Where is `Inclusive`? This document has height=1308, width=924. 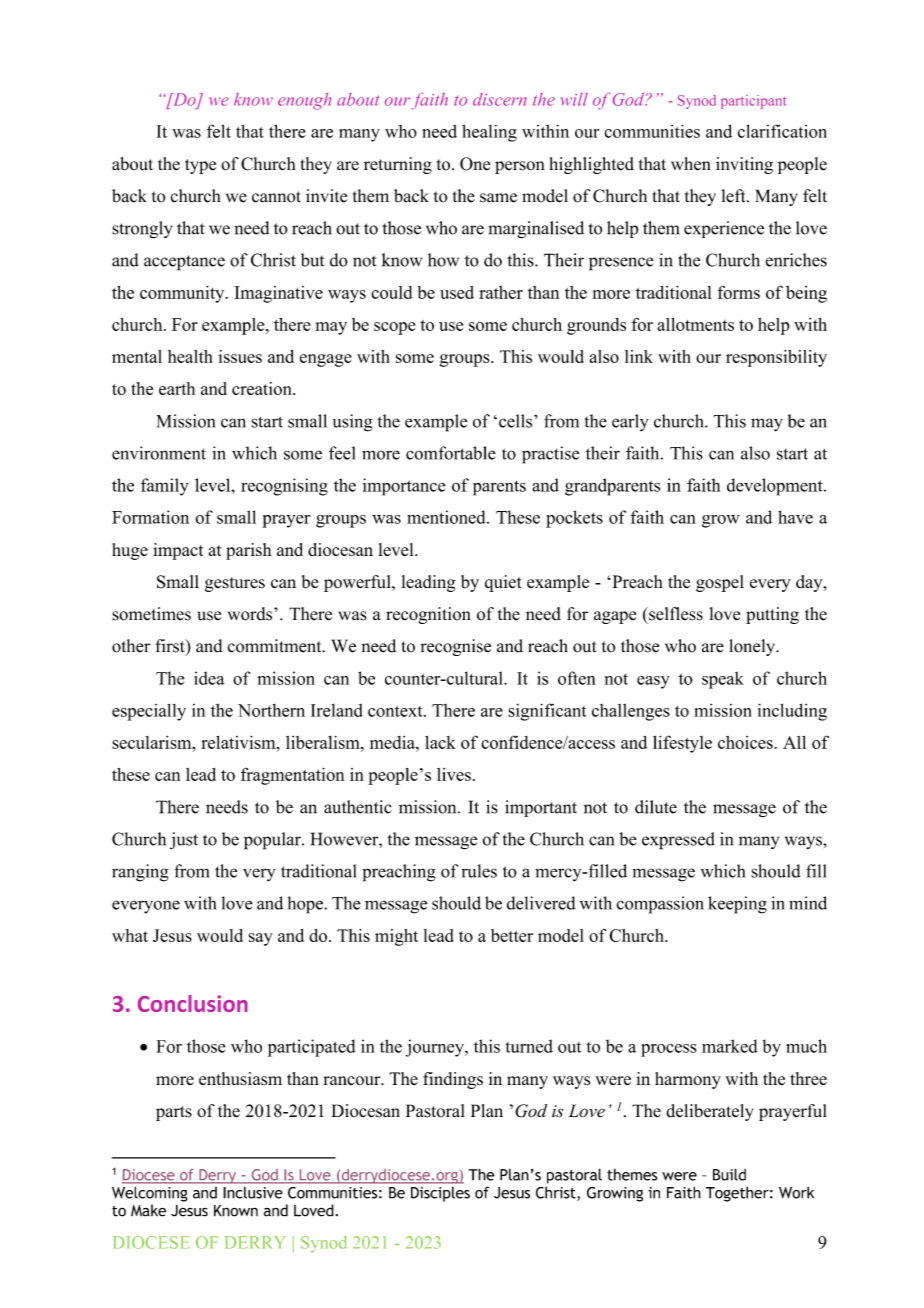
Inclusive is located at coordinates (253, 1193).
